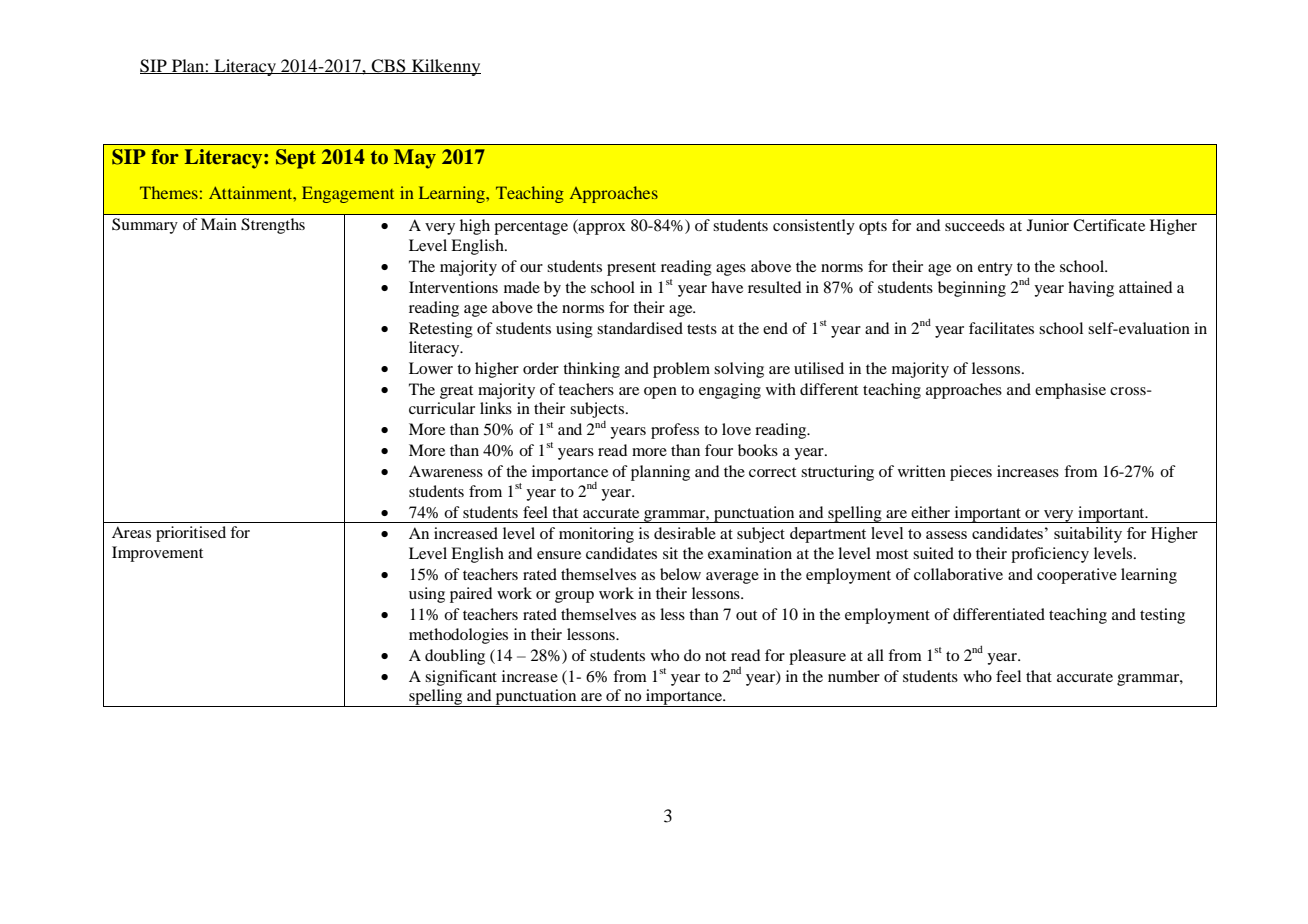  I want to click on Lower, so click(431, 368).
